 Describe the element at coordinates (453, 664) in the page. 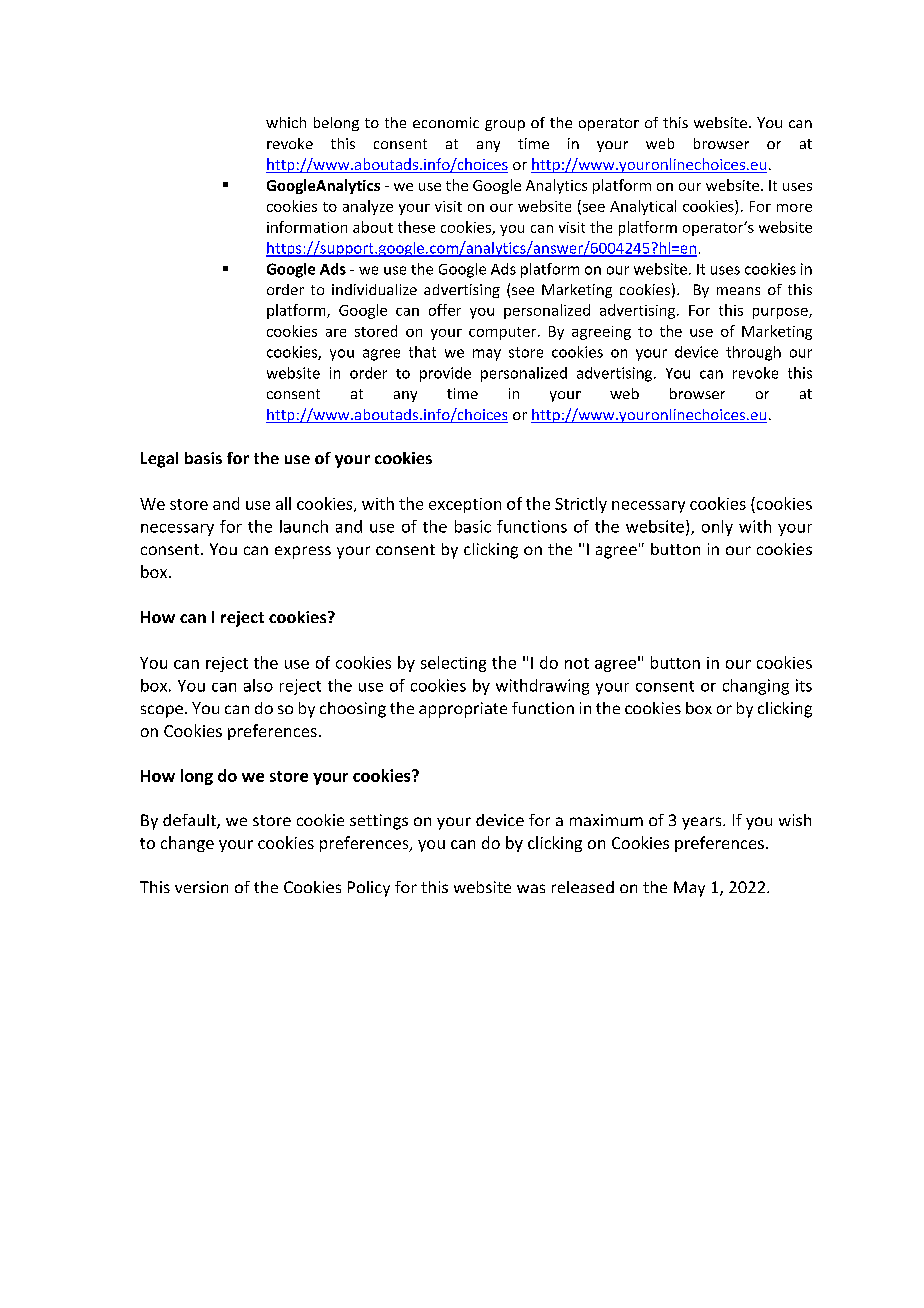

I see `selecting` at that location.
